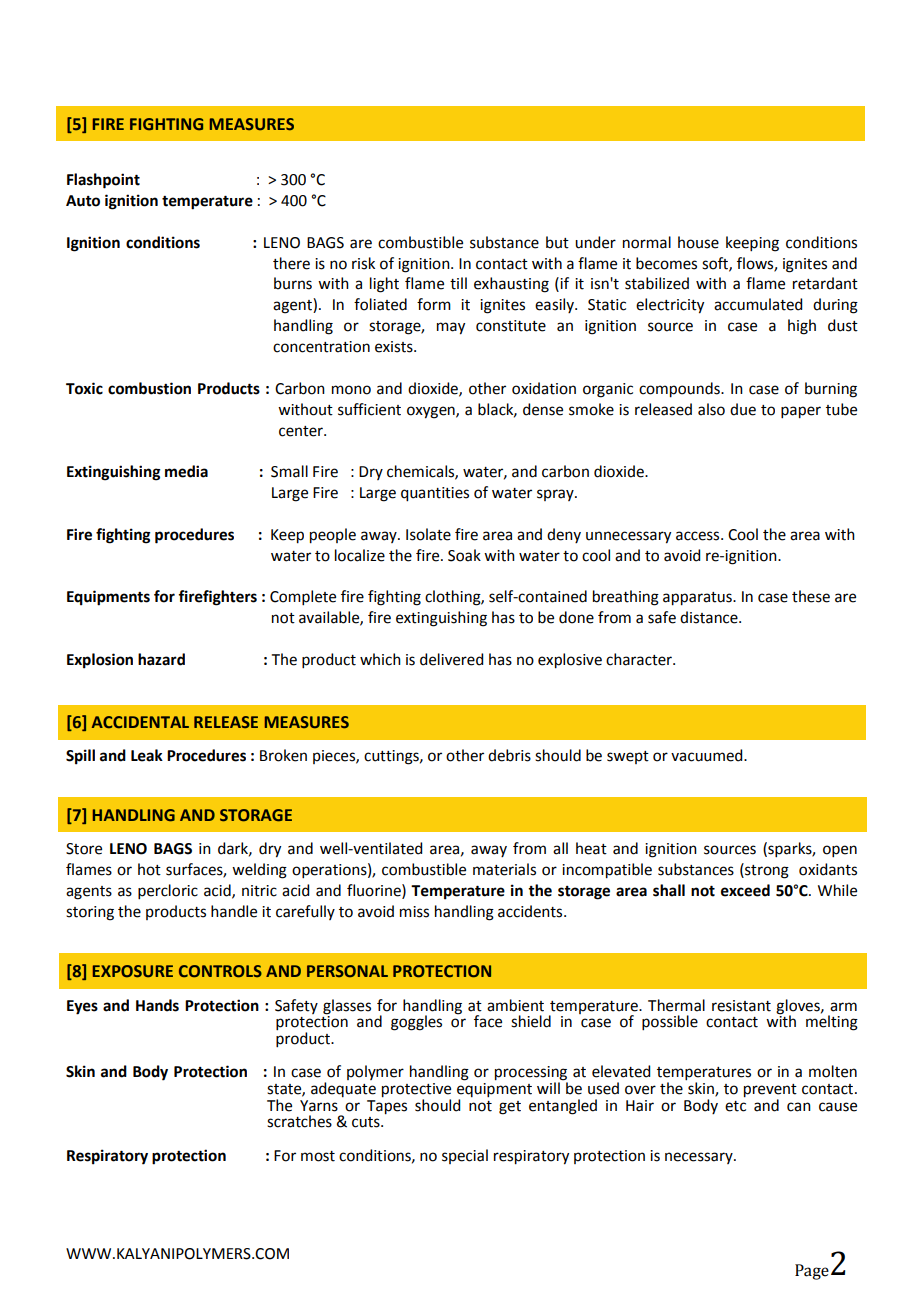 Image resolution: width=924 pixels, height=1308 pixels. Describe the element at coordinates (698, 242) in the screenshot. I see `house` at that location.
